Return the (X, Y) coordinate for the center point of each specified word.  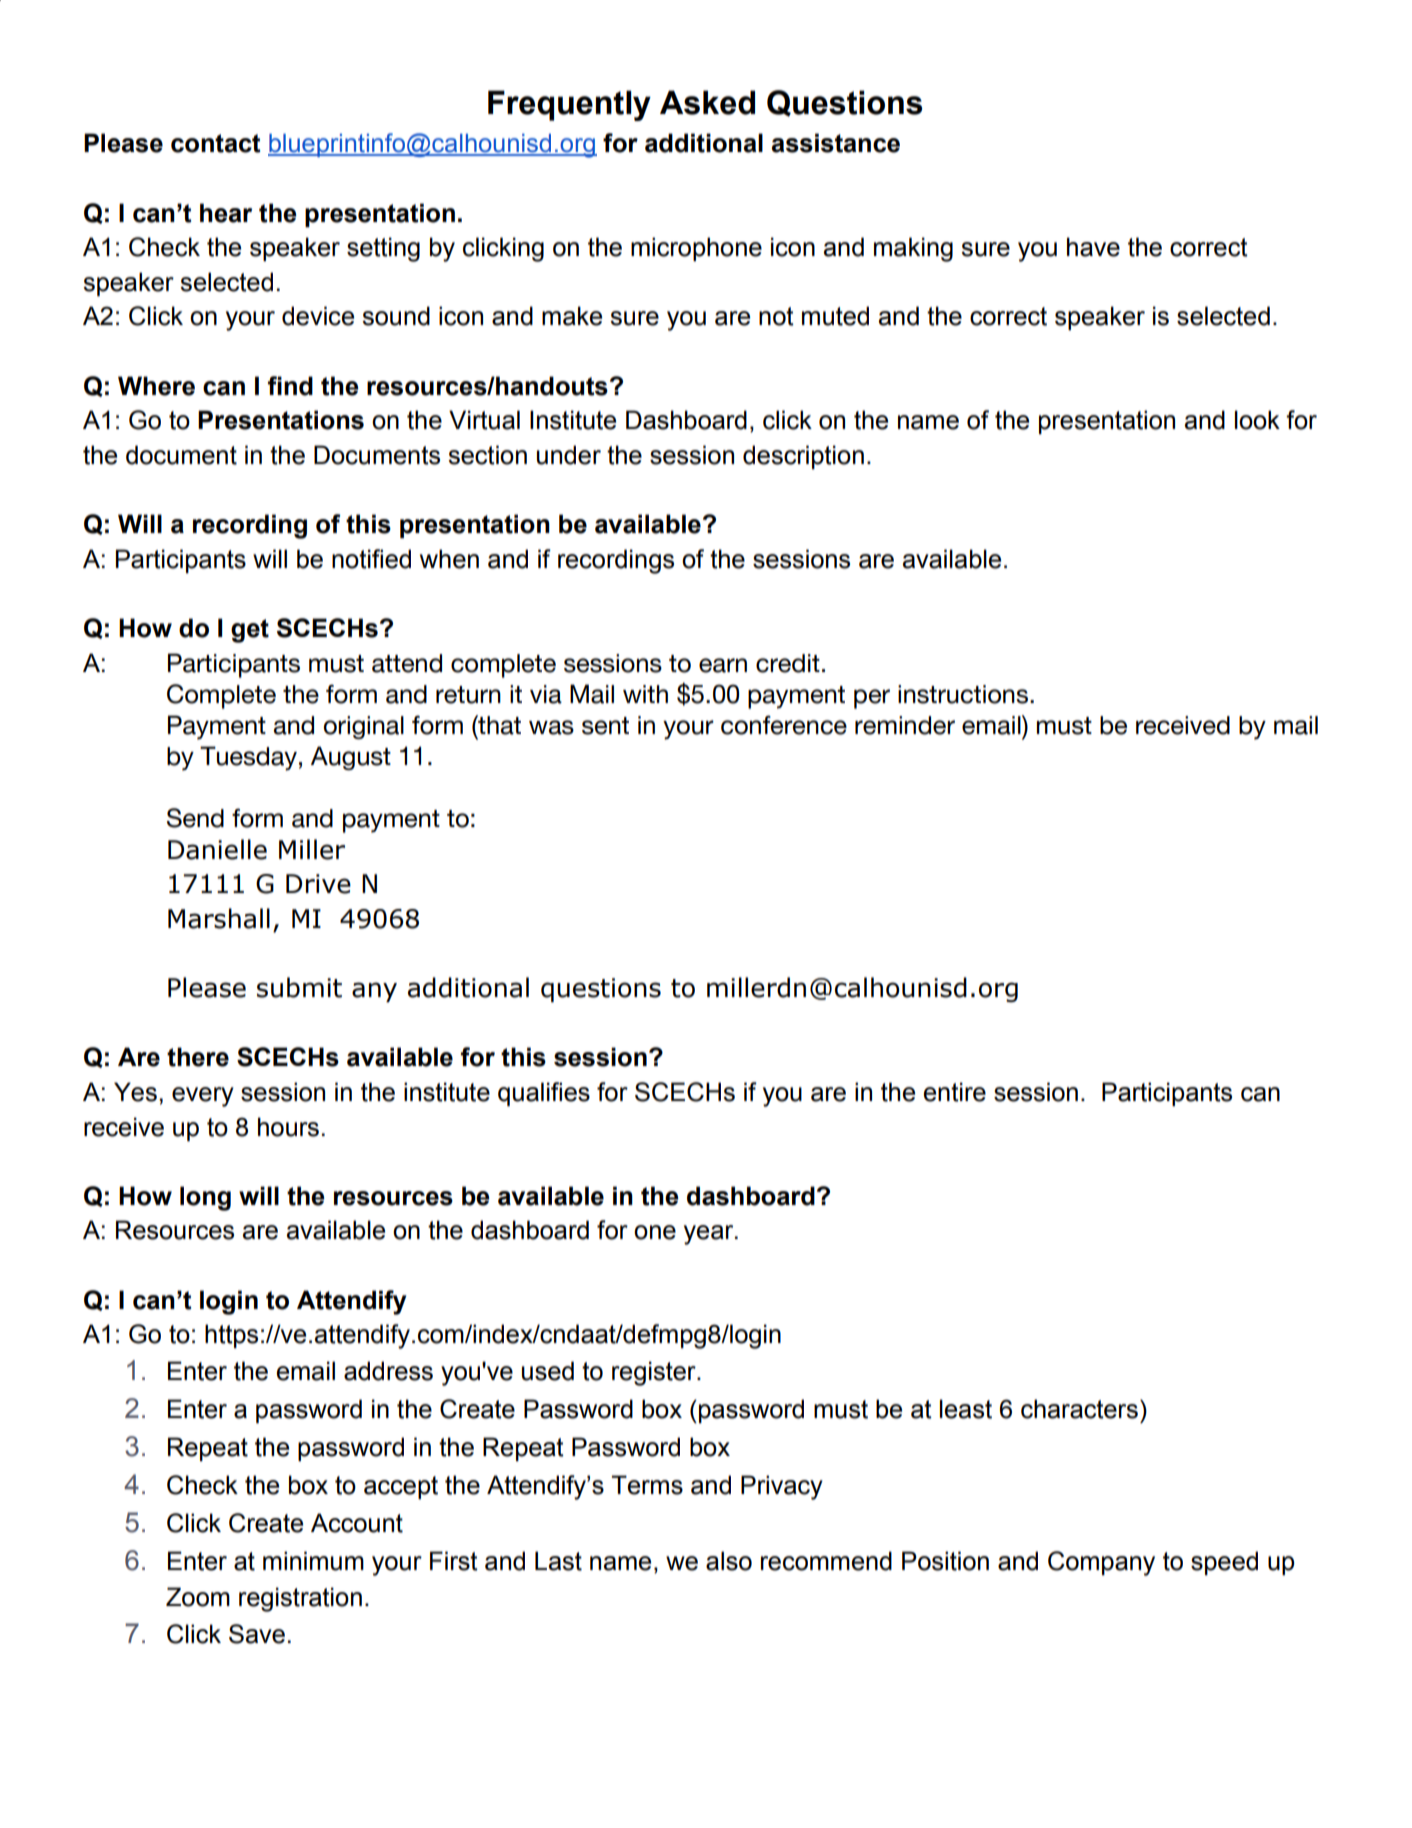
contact (216, 143)
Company (1101, 1563)
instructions (963, 694)
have (1093, 247)
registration (300, 1599)
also (729, 1561)
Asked (707, 102)
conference (784, 725)
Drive (318, 884)
